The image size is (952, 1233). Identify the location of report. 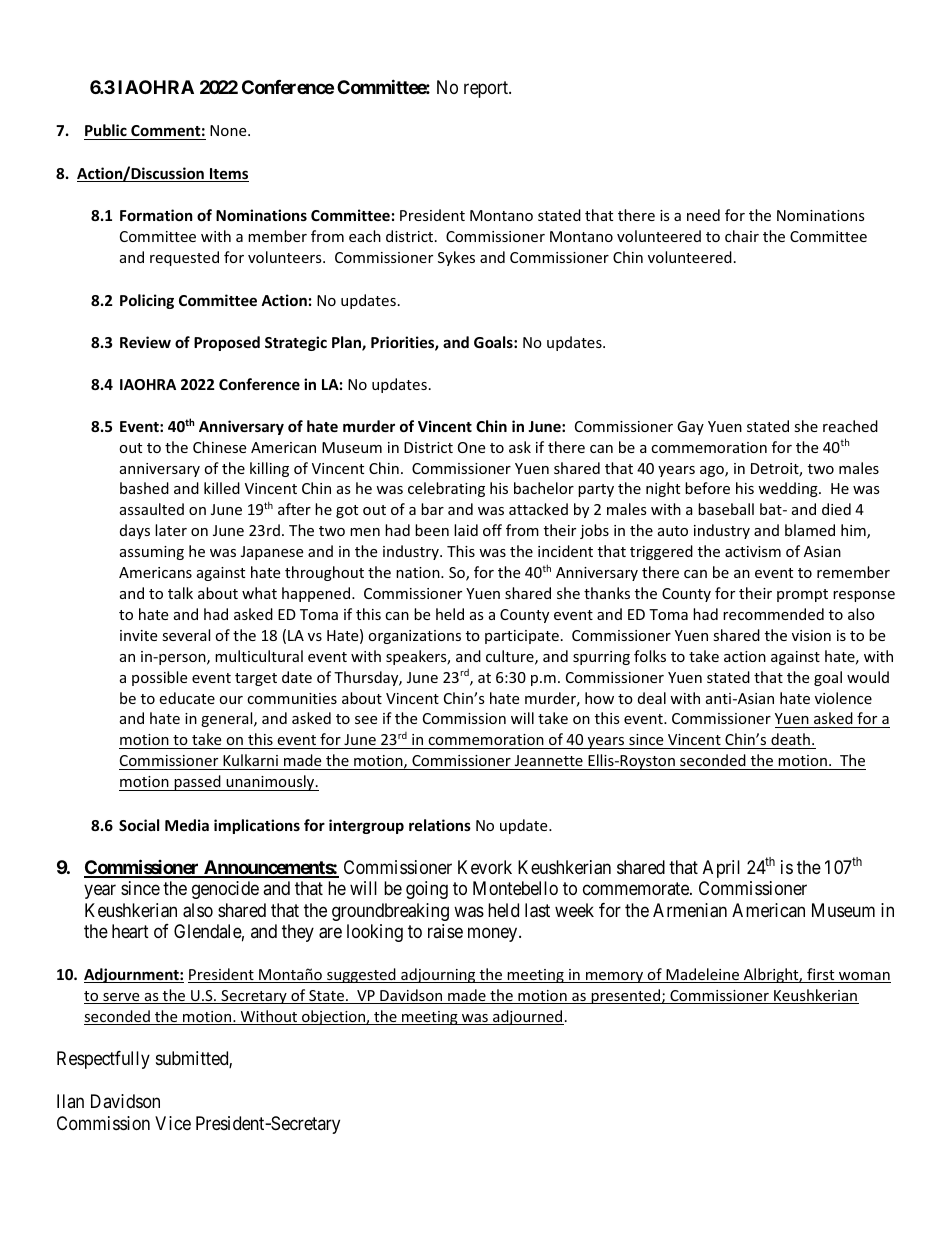
(487, 90).
